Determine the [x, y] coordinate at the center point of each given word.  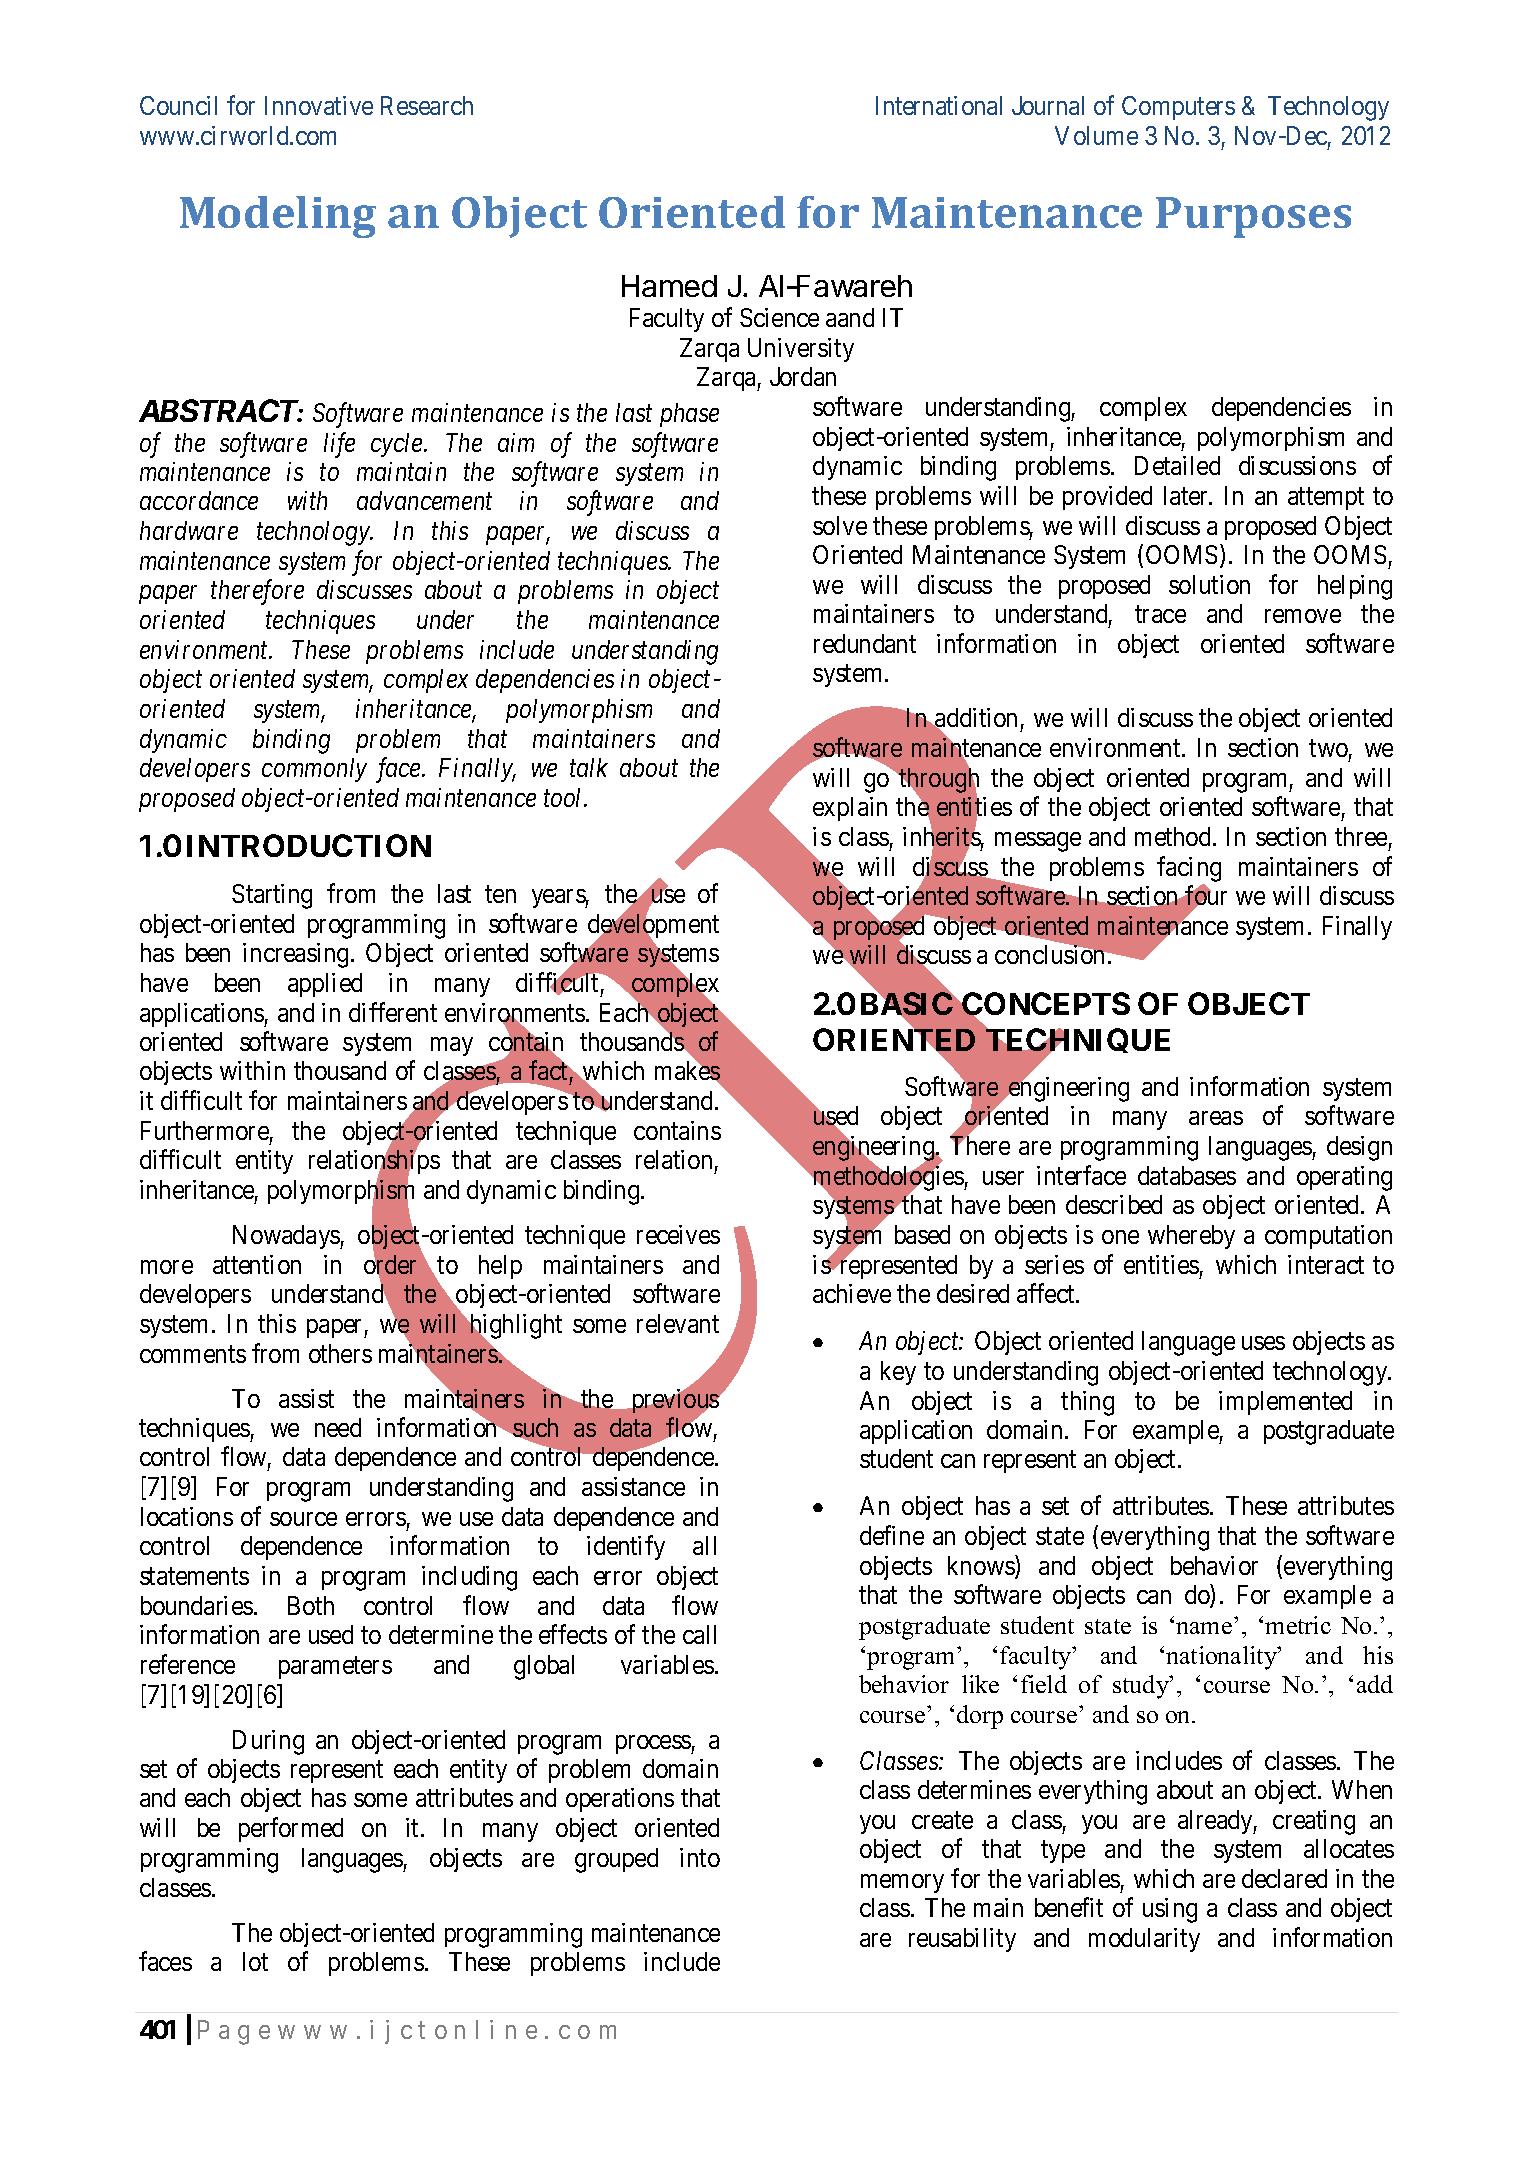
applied [325, 985]
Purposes [1253, 217]
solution [1209, 584]
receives [678, 1234]
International [939, 105]
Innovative [319, 105]
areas [1216, 1118]
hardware [189, 530]
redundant [865, 643]
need [338, 1427]
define [892, 1535]
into [700, 1857]
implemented [1285, 1403]
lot [255, 1961]
